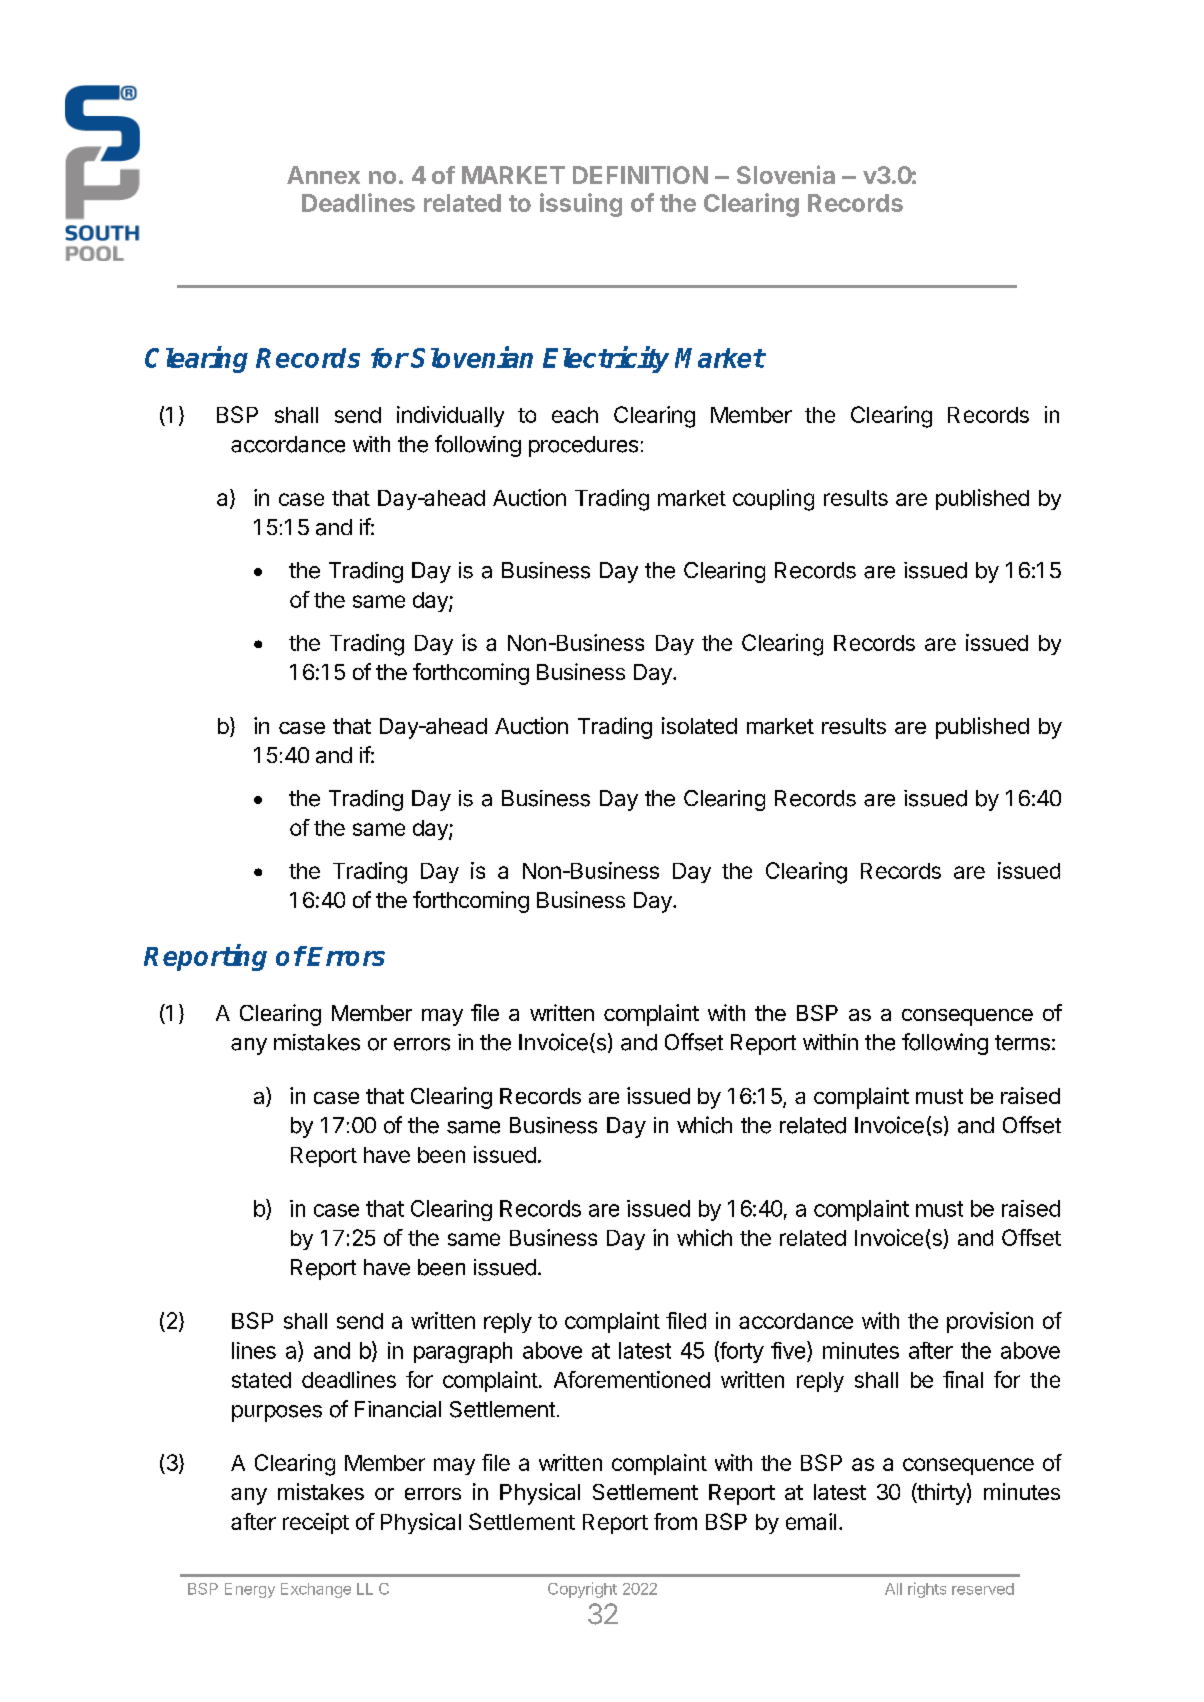  What do you see at coordinates (675, 1521) in the image?
I see `from` at bounding box center [675, 1521].
